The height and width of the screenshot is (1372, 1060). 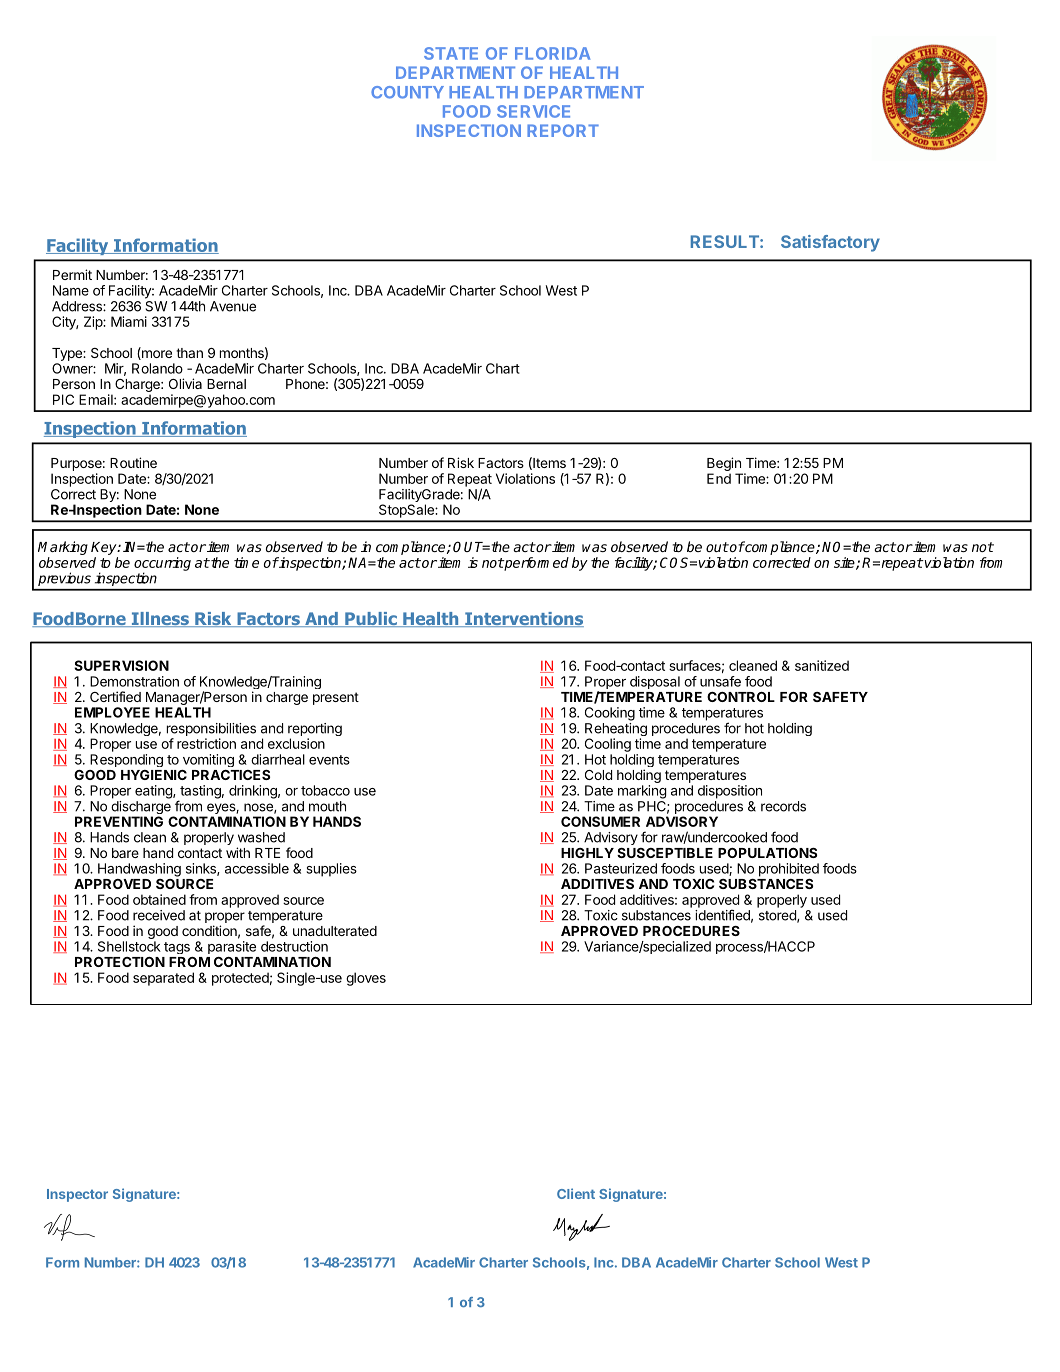 I want to click on FLORIDA, so click(x=552, y=53).
